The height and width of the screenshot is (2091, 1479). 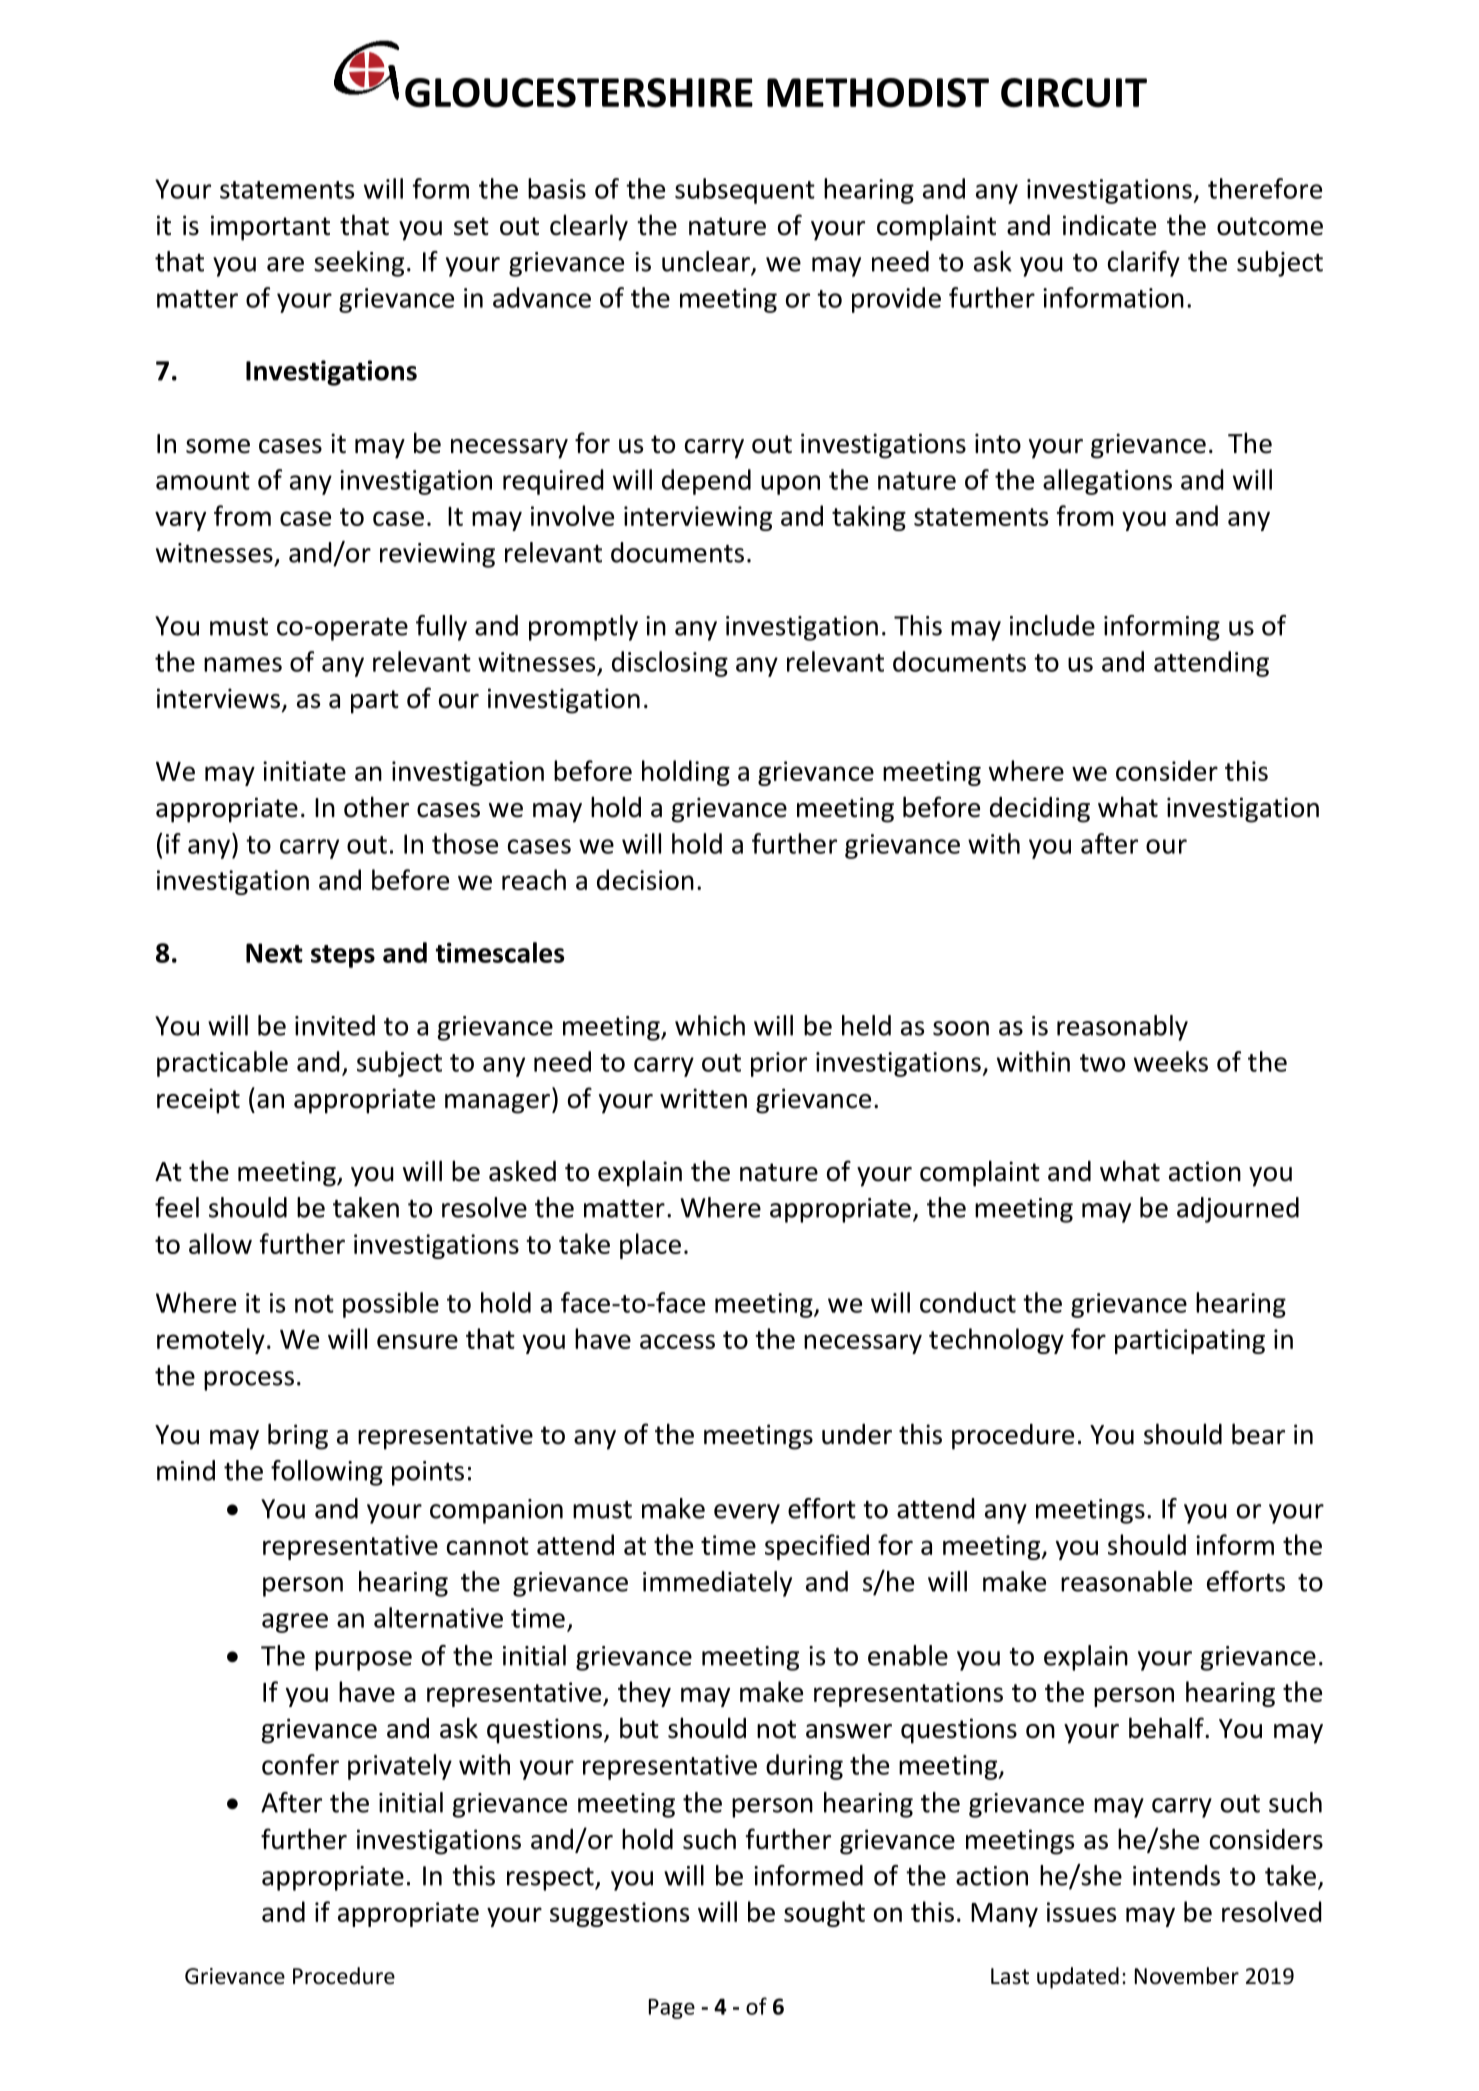 I want to click on important, so click(x=270, y=228).
